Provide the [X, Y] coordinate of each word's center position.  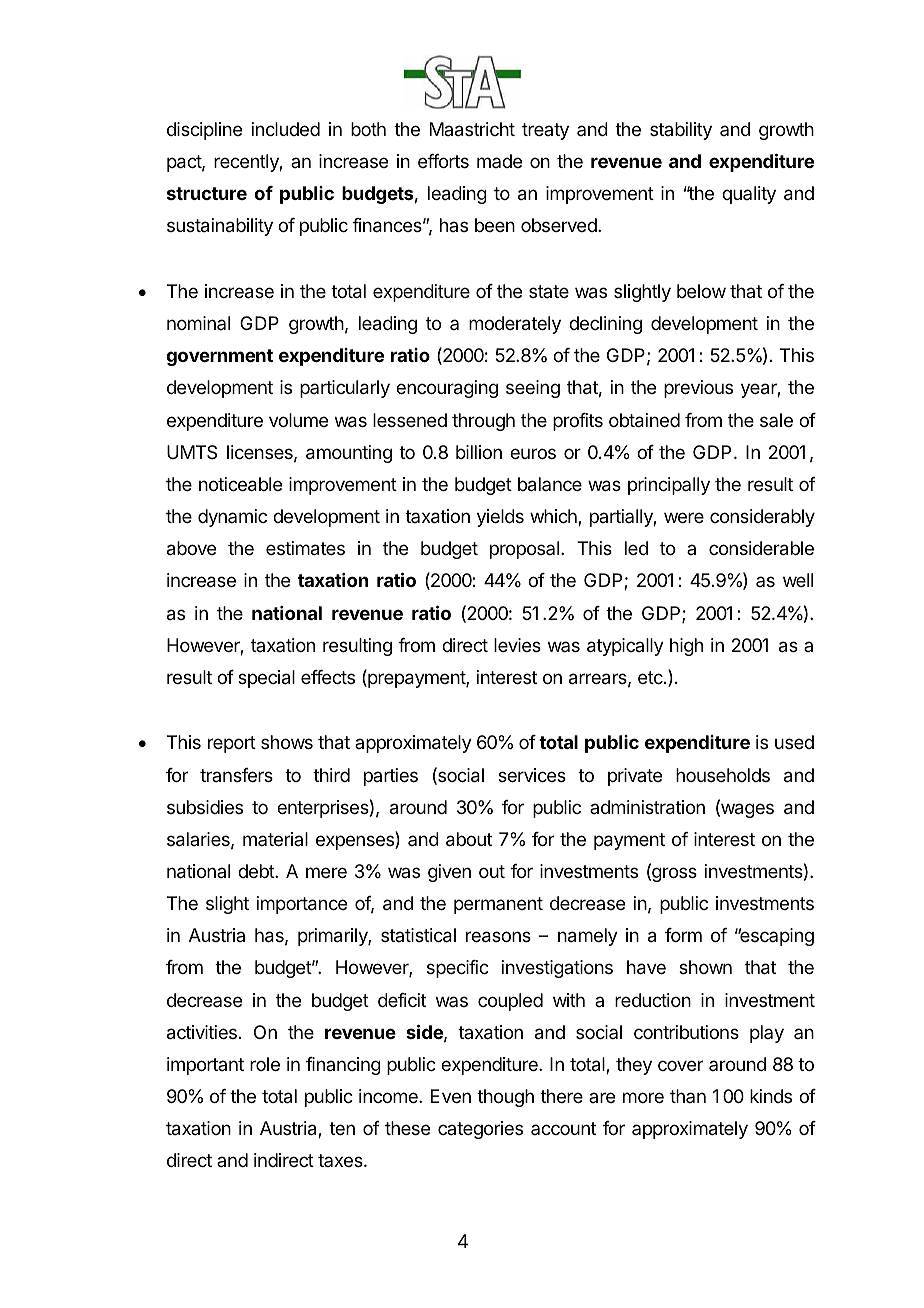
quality [749, 195]
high [686, 647]
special [266, 679]
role [265, 1064]
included [286, 129]
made [499, 161]
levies [517, 645]
